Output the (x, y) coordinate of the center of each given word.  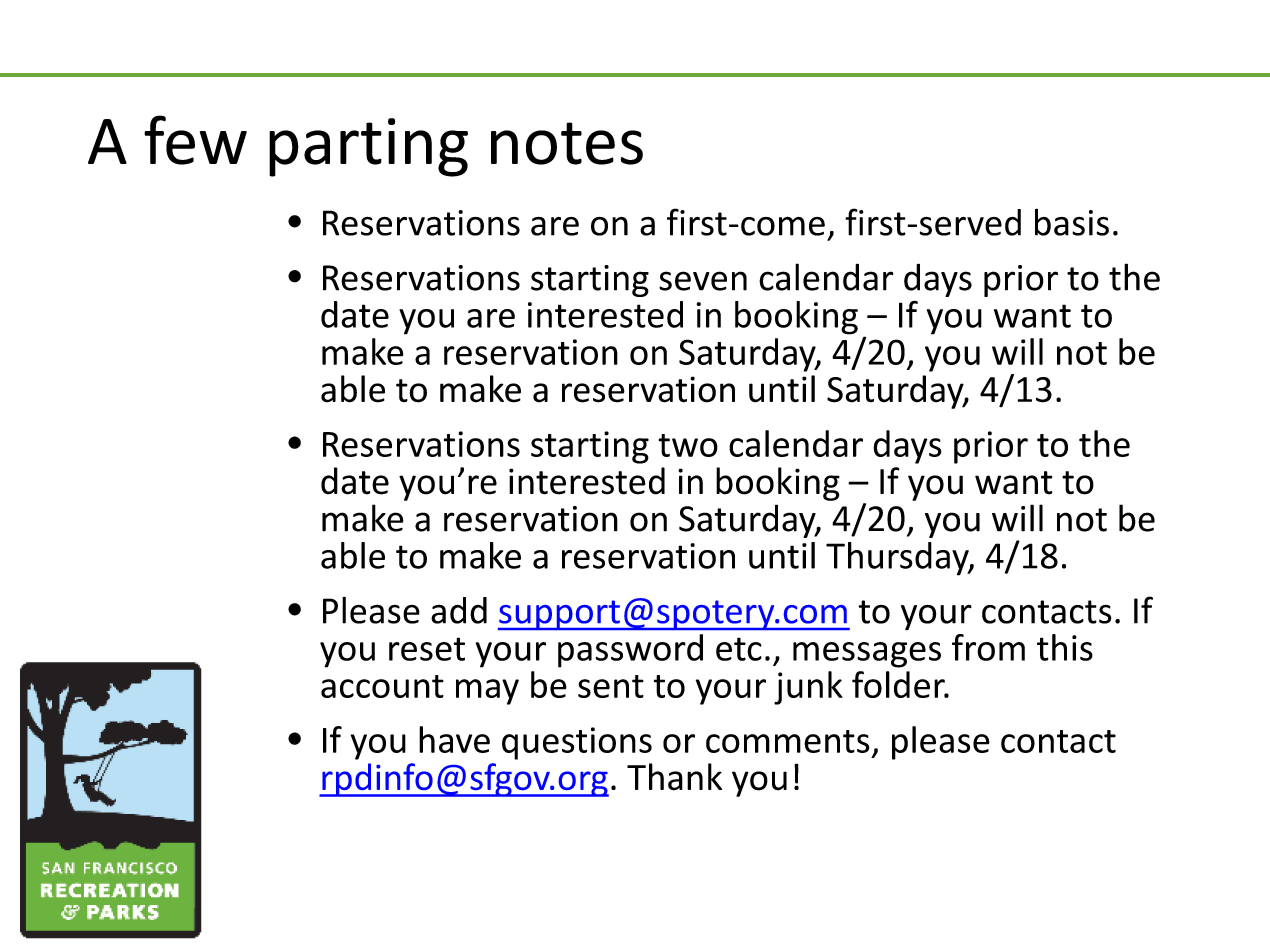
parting (368, 147)
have (454, 739)
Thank (674, 777)
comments (788, 741)
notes (567, 143)
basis (1072, 222)
